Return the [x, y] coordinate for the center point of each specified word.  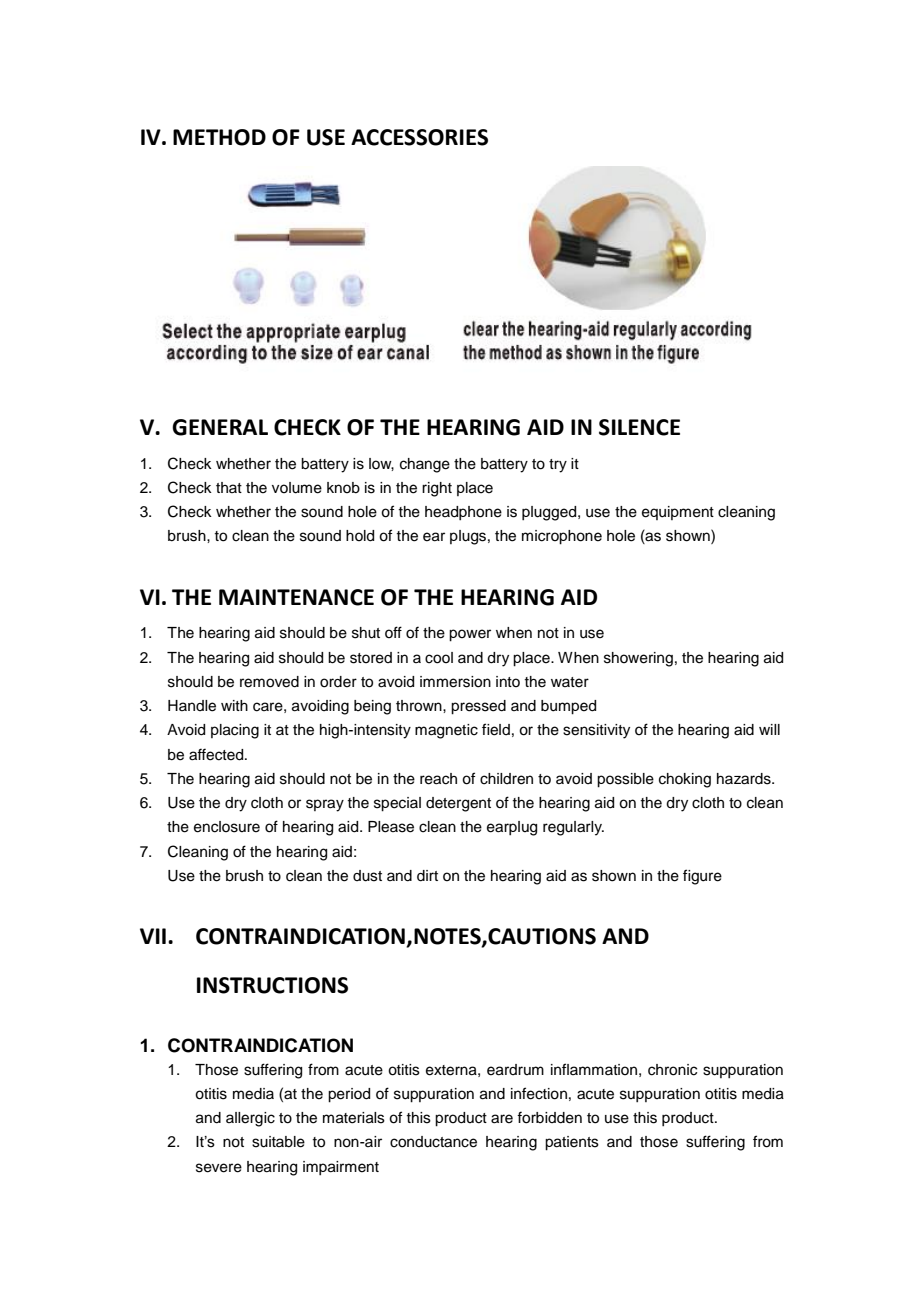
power [470, 635]
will [769, 729]
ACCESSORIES [419, 137]
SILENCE [639, 427]
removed [269, 682]
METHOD [219, 137]
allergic [250, 1119]
